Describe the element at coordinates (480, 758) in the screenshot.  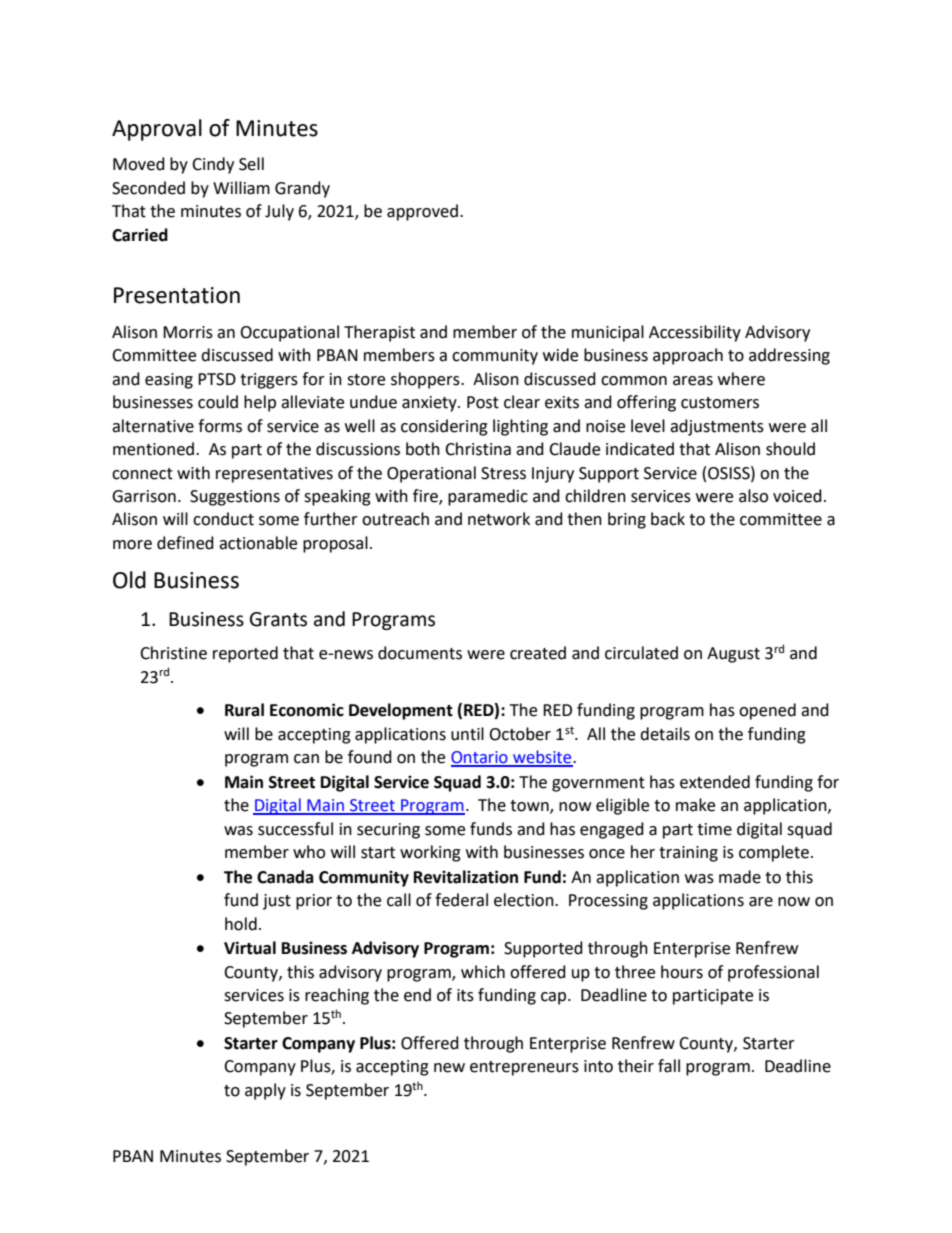
I see `Ontario` at that location.
